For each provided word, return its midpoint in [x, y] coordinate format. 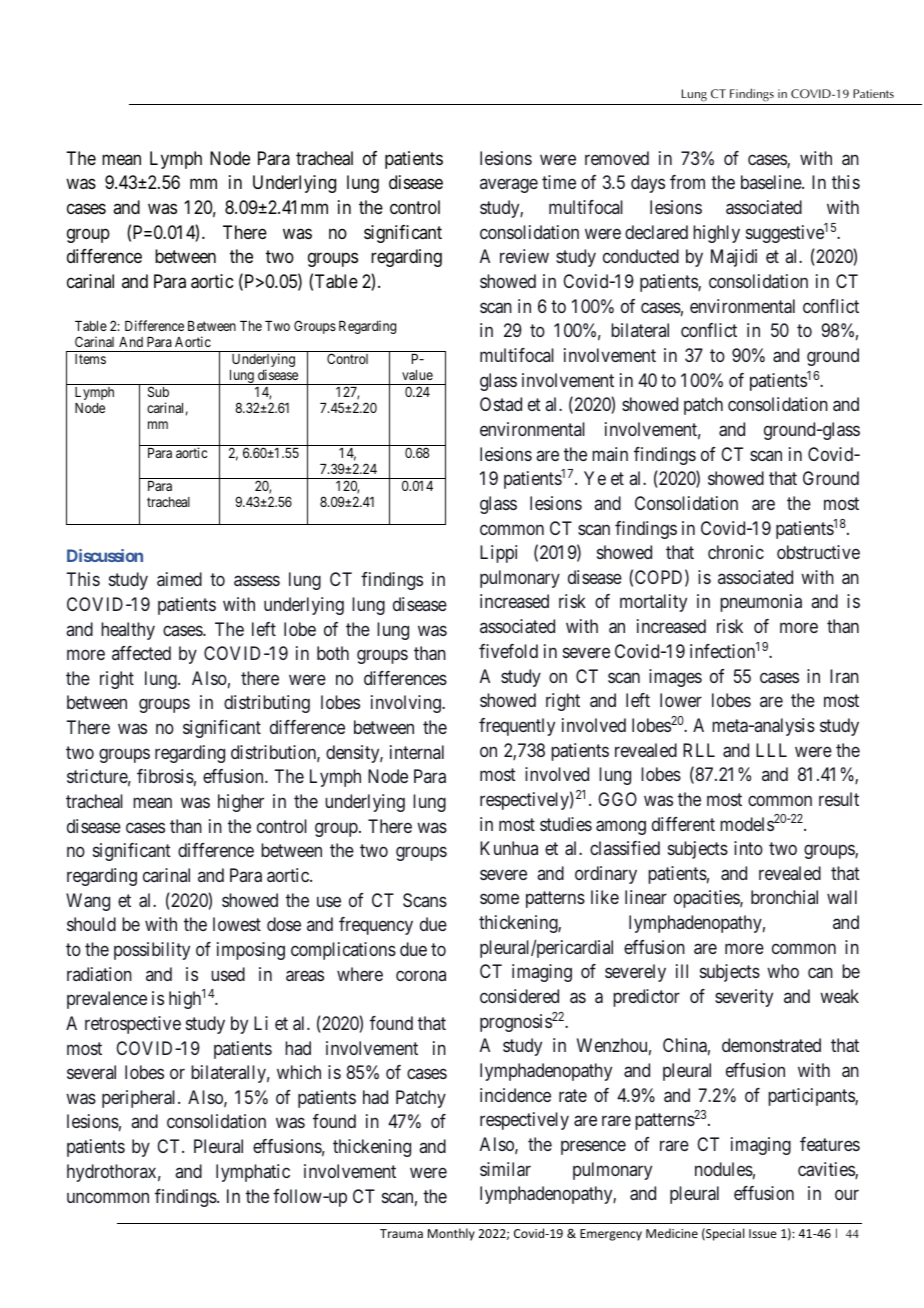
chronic [736, 552]
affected [141, 653]
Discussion [105, 555]
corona [421, 975]
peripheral [140, 1099]
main [610, 454]
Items [90, 359]
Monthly [451, 1234]
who [783, 971]
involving [407, 704]
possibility [152, 951]
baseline [772, 182]
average [509, 186]
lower [681, 700]
